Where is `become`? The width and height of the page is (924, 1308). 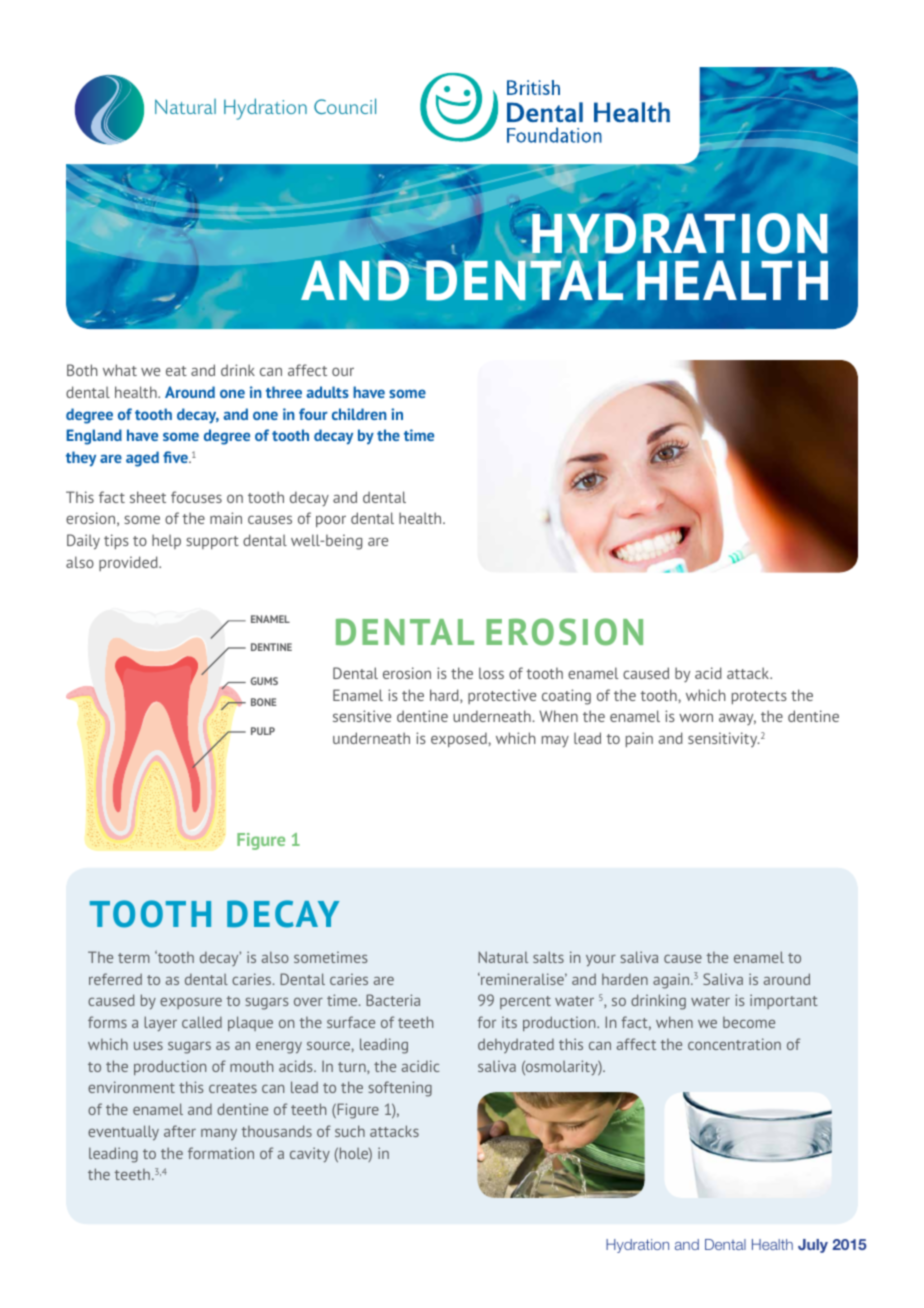
become is located at coordinates (749, 1022).
